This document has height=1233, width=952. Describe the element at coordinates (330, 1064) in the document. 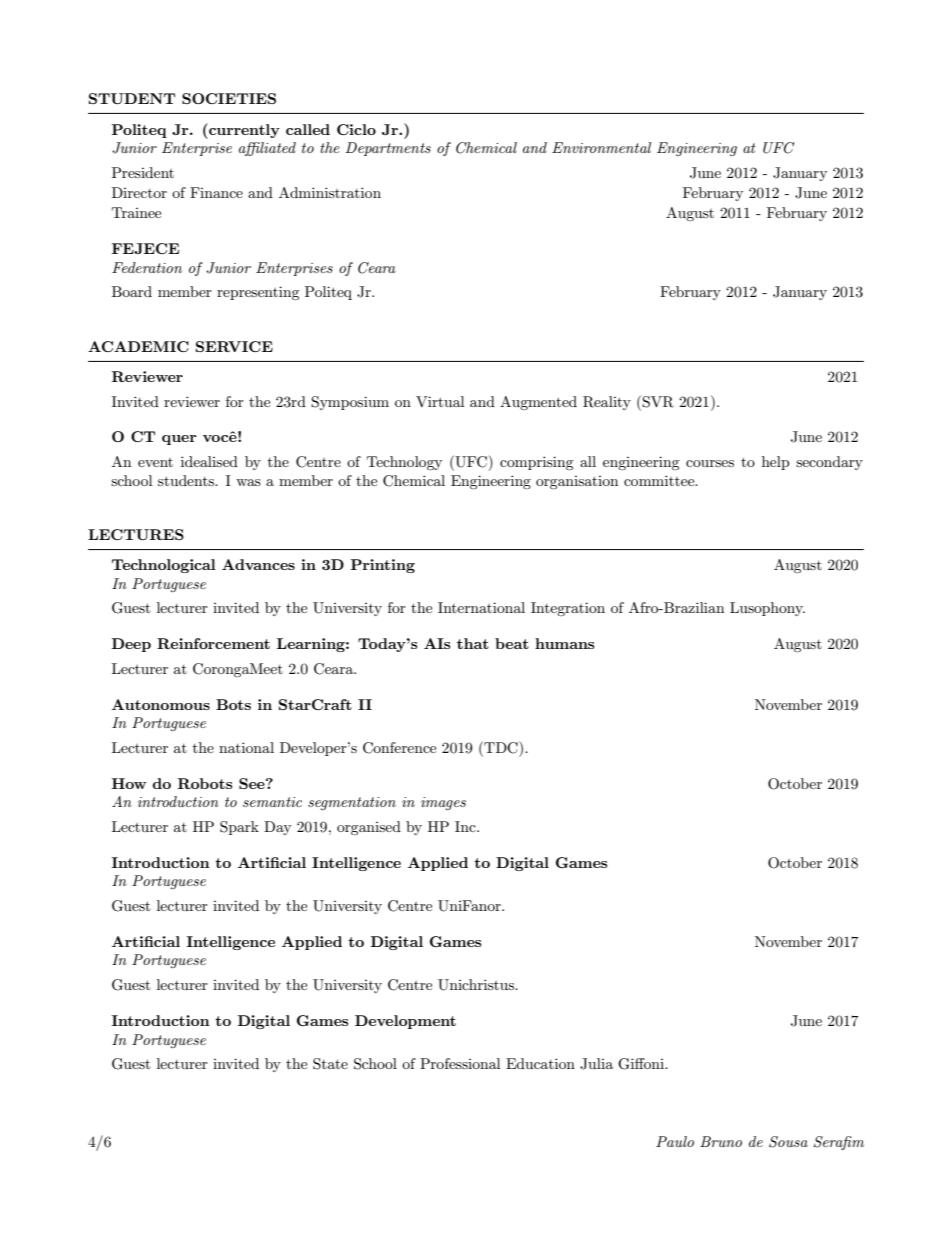

I see `State` at that location.
